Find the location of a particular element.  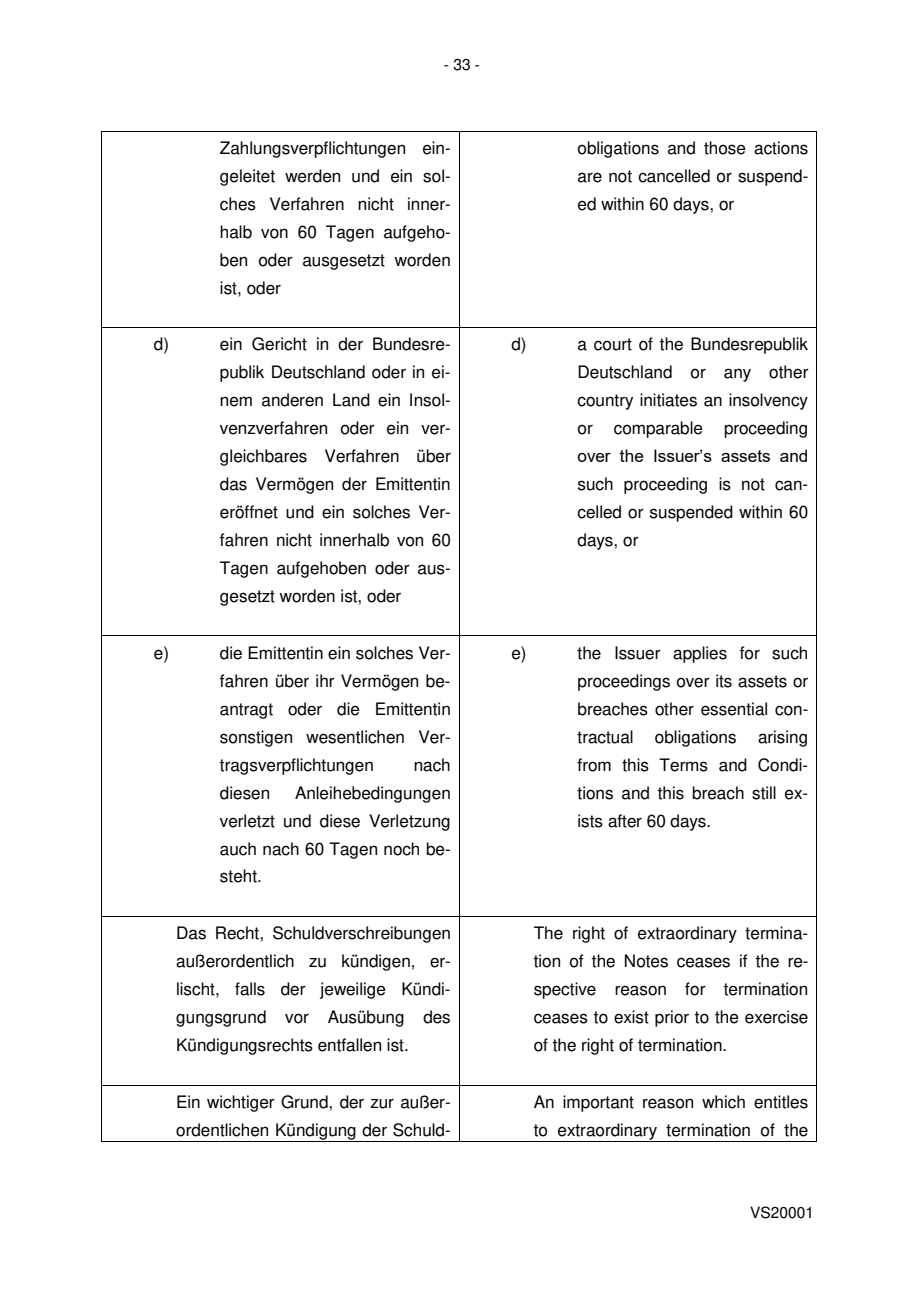

those is located at coordinates (725, 148).
